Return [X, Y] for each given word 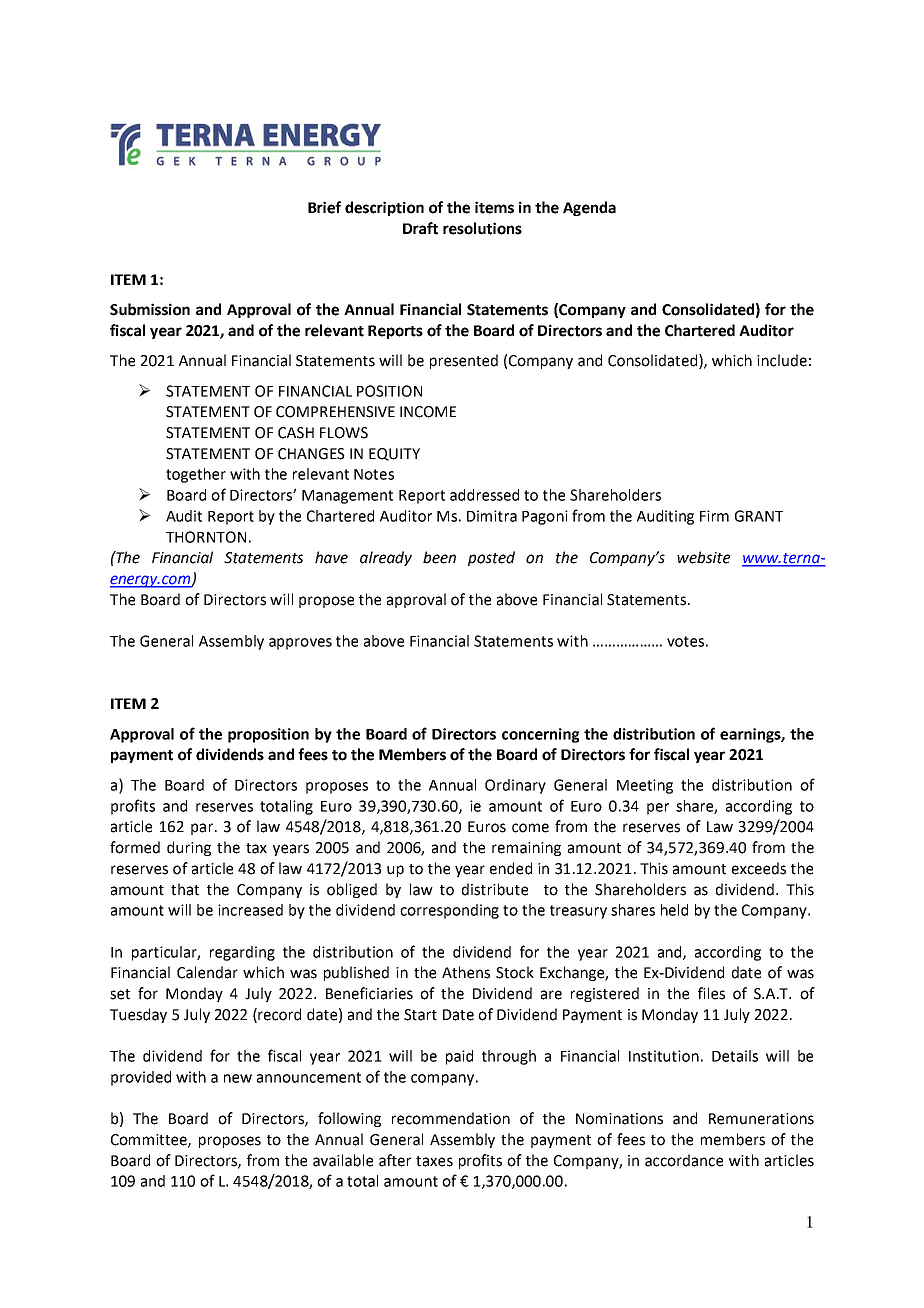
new [238, 1078]
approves [300, 644]
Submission [150, 309]
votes [685, 641]
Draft [420, 228]
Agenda [589, 208]
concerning [541, 735]
